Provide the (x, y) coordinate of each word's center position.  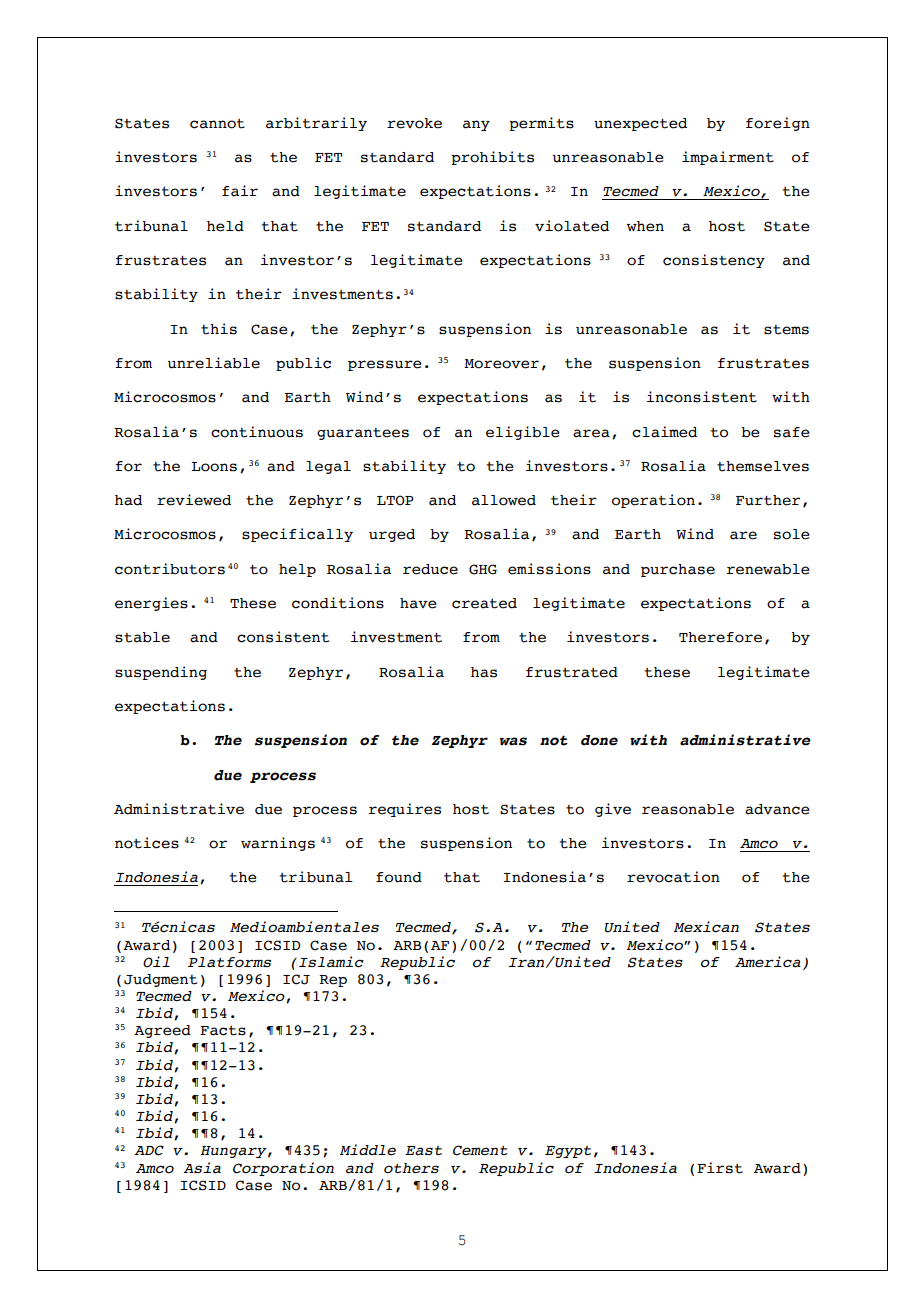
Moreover (501, 364)
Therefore (720, 637)
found (399, 877)
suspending (161, 673)
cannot (217, 124)
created (484, 603)
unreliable (214, 363)
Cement (480, 1150)
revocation (673, 877)
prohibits (492, 158)
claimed (664, 432)
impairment (728, 158)
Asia (202, 1167)
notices (147, 843)
